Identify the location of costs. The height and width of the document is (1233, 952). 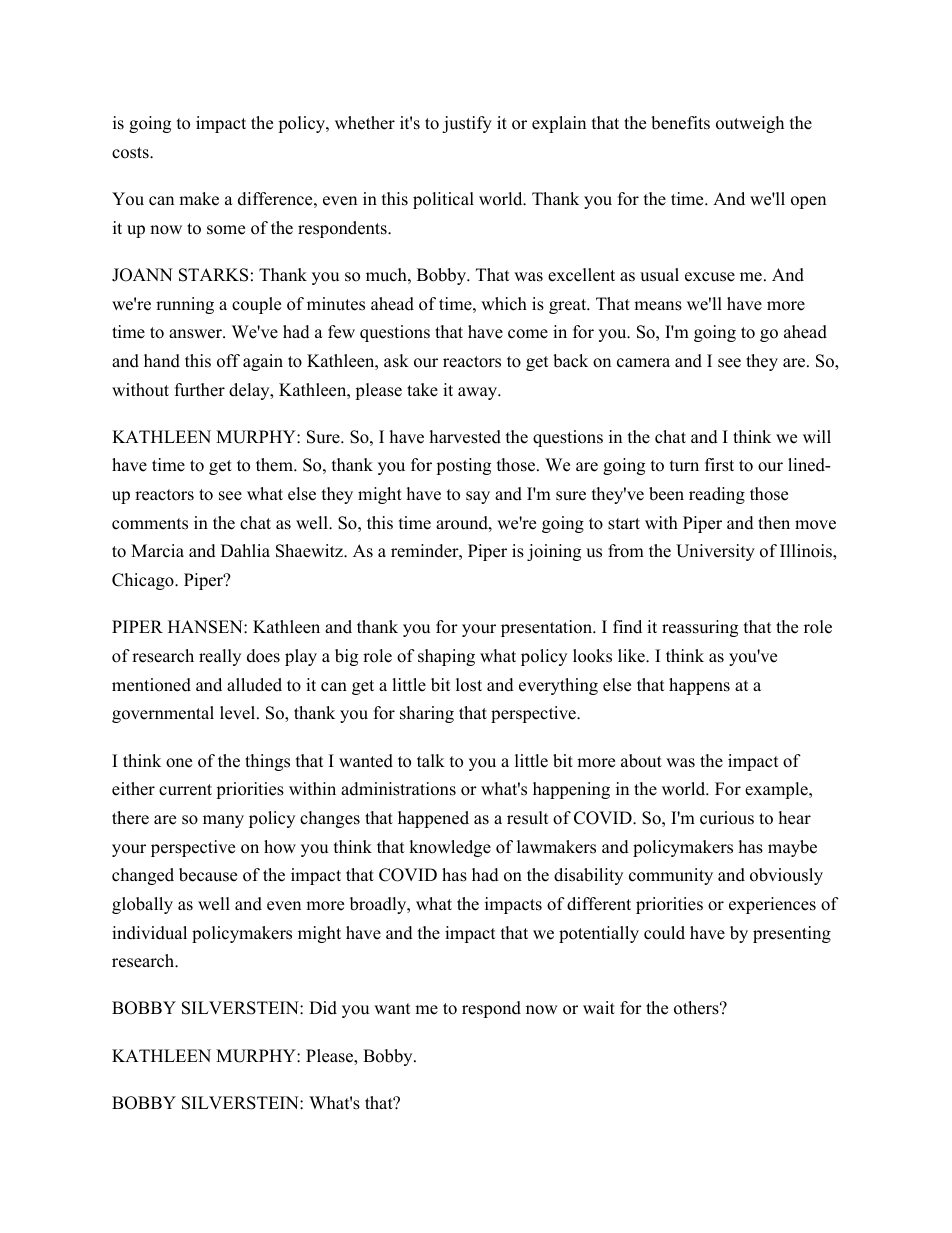
(131, 153).
